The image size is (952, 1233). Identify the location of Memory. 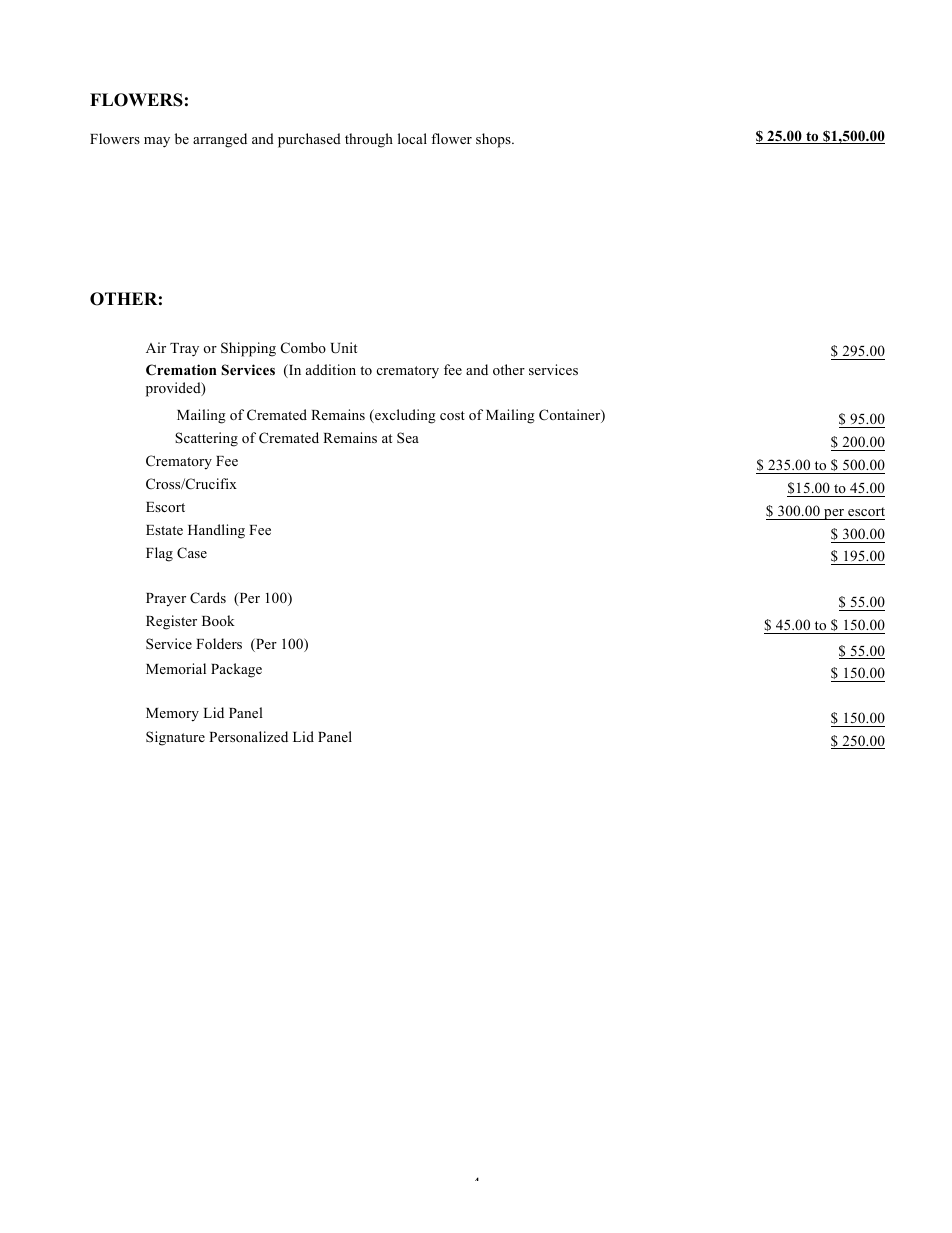
(172, 715).
